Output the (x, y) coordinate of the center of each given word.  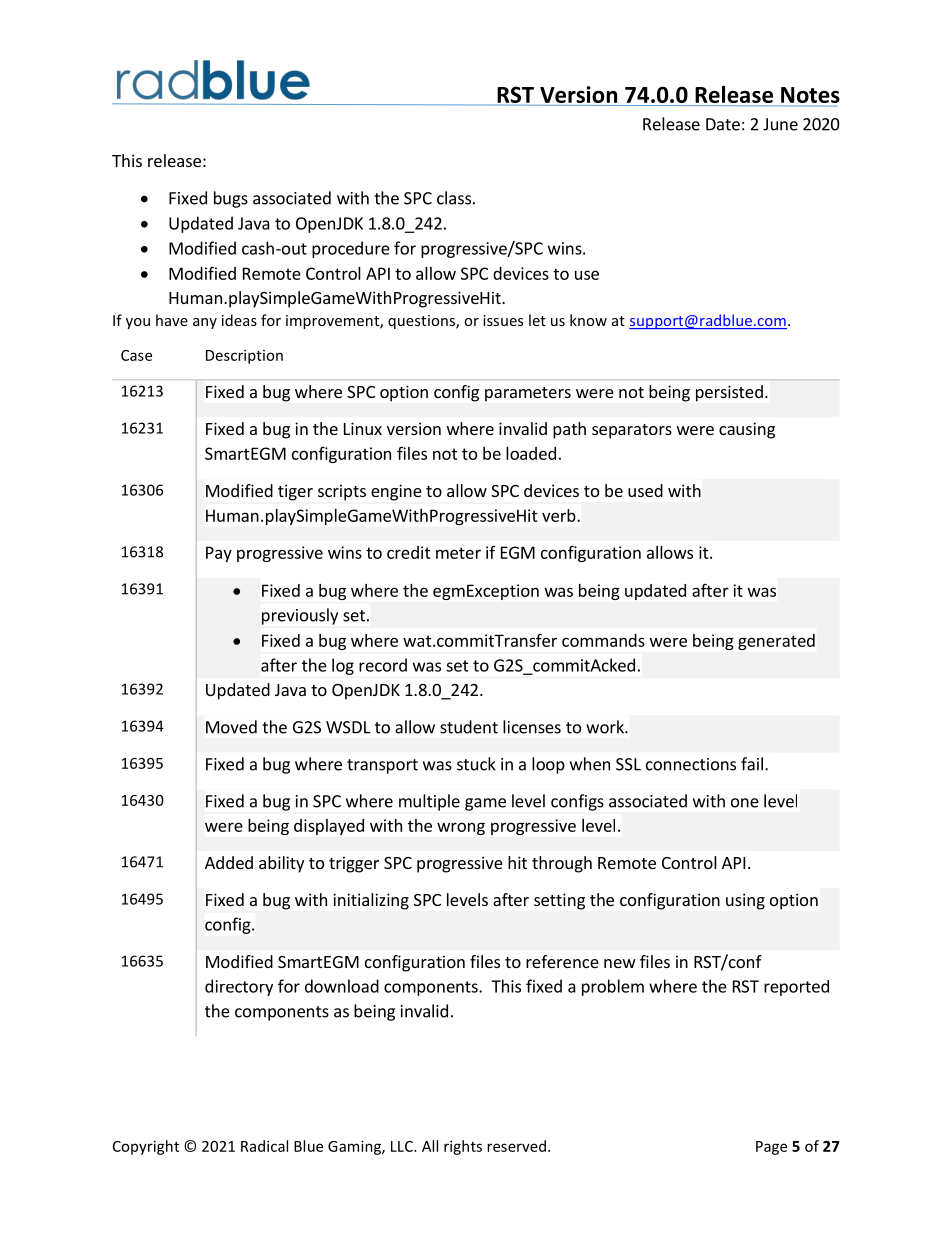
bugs (231, 199)
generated (776, 642)
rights (463, 1147)
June (780, 124)
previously (300, 616)
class (454, 198)
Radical (264, 1146)
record (383, 665)
